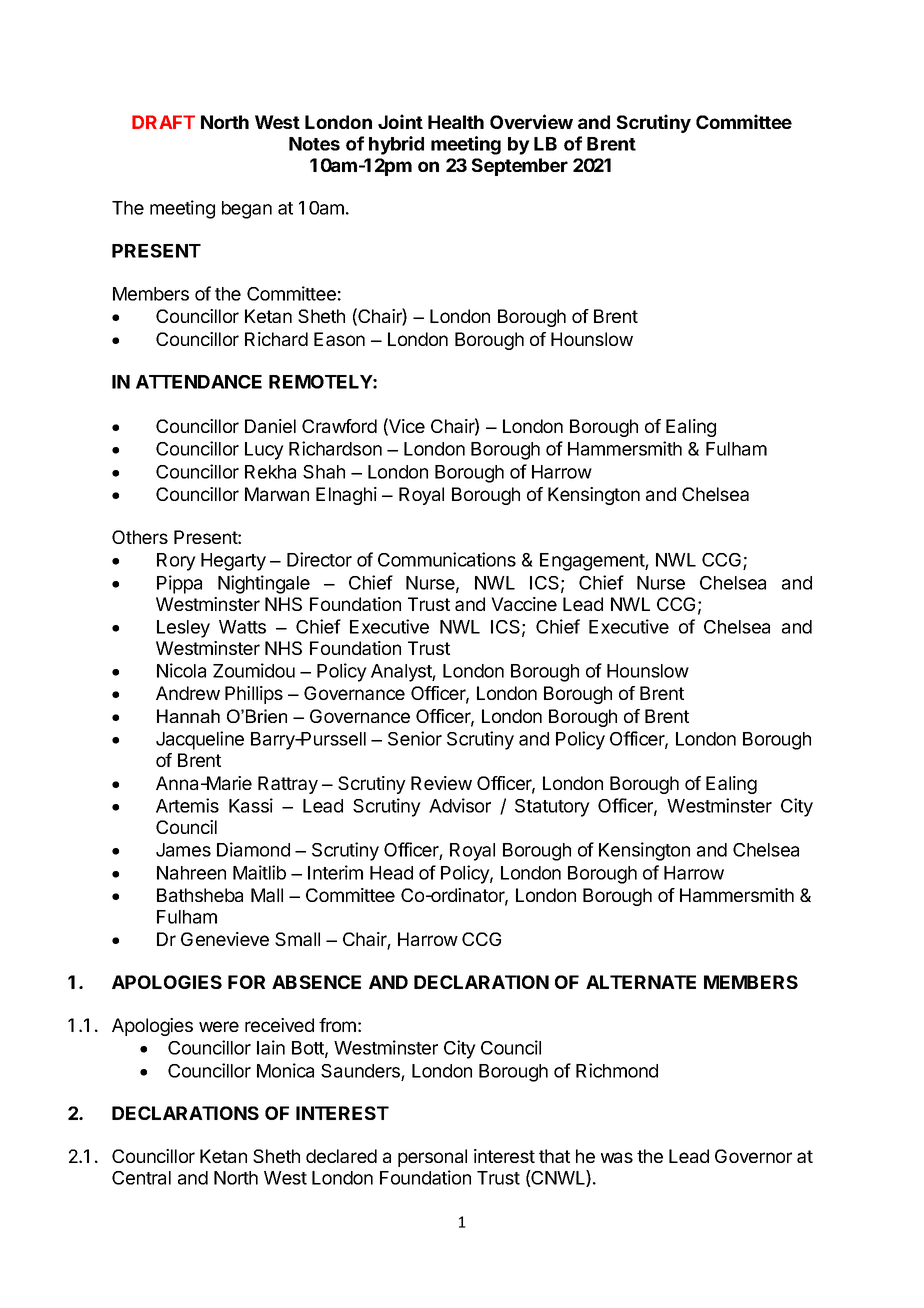 The image size is (924, 1308). What do you see at coordinates (163, 122) in the screenshot?
I see `DRAFT` at bounding box center [163, 122].
